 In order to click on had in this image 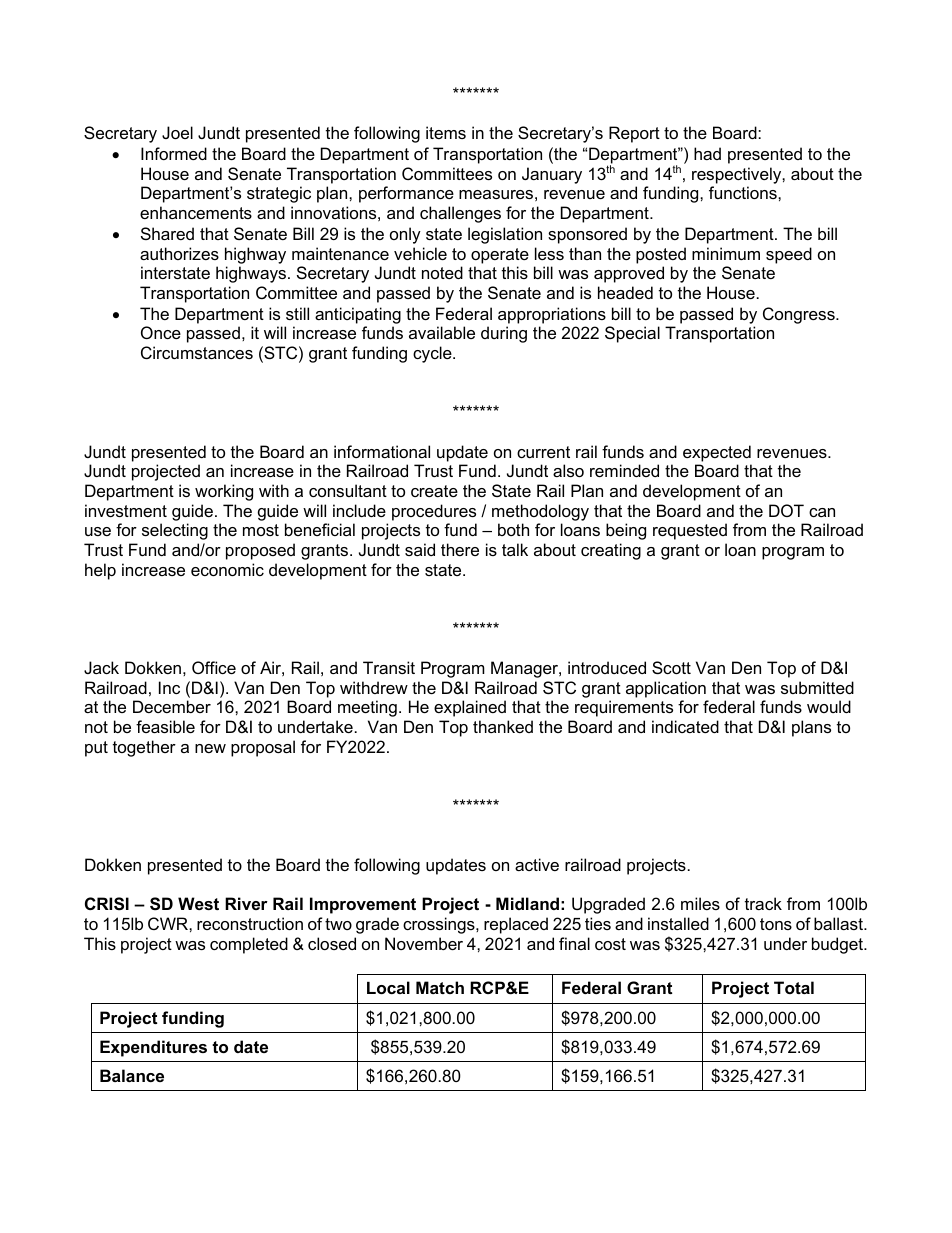, I will do `click(707, 153)`.
